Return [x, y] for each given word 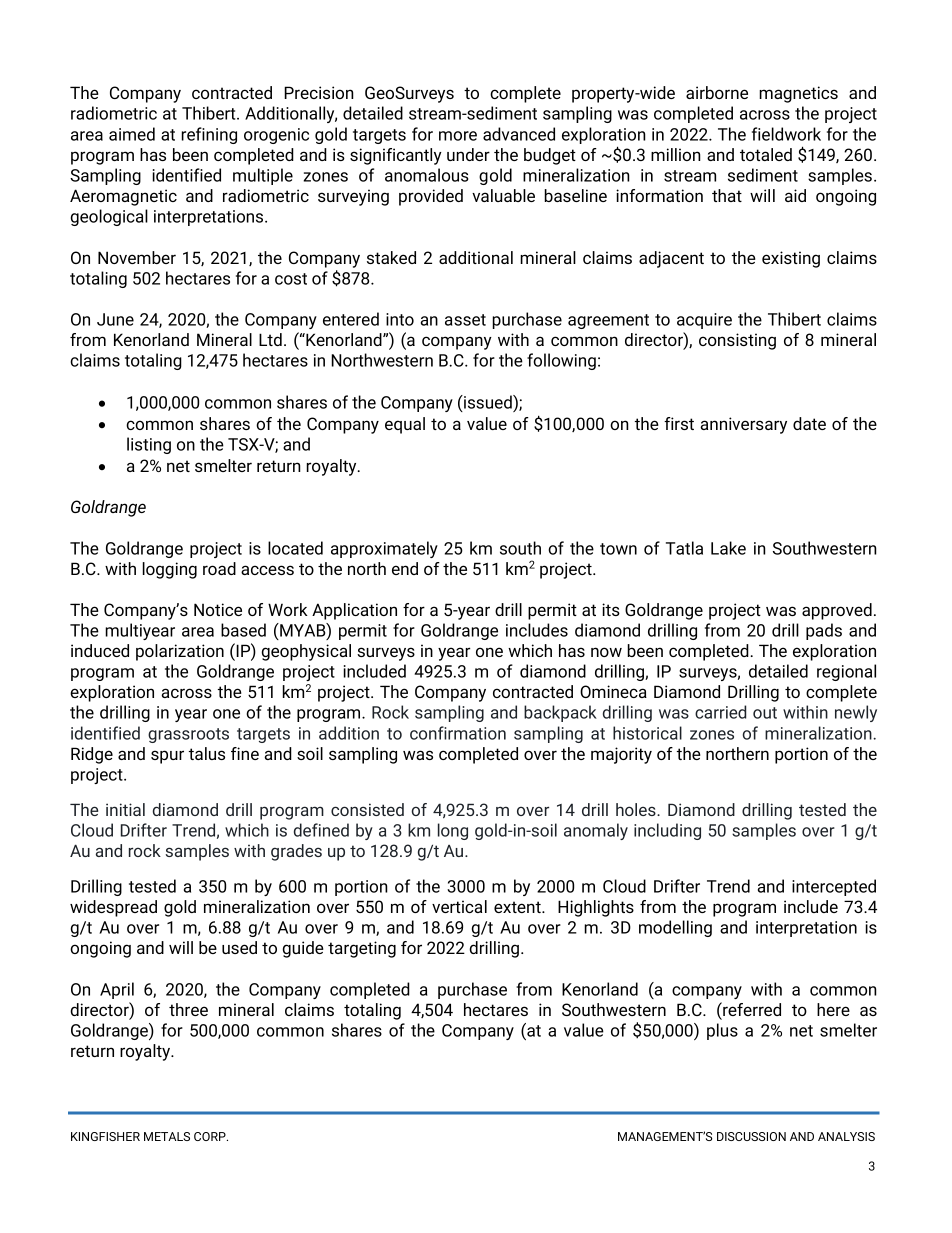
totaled [766, 154]
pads [824, 631]
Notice [218, 609]
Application [354, 611]
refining [209, 135]
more [458, 136]
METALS [167, 1136]
